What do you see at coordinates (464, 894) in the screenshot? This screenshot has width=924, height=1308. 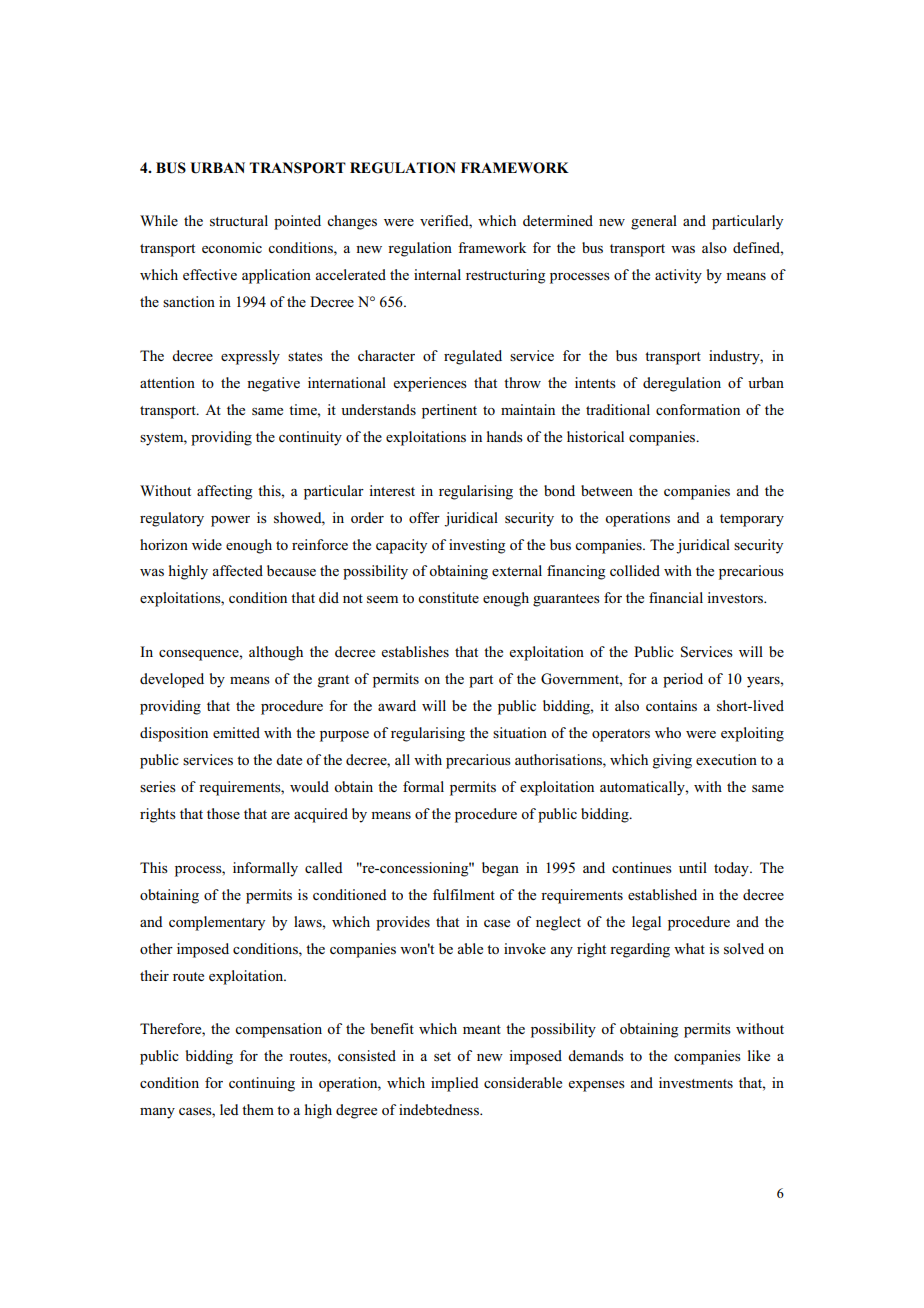 I see `fulfilment` at bounding box center [464, 894].
